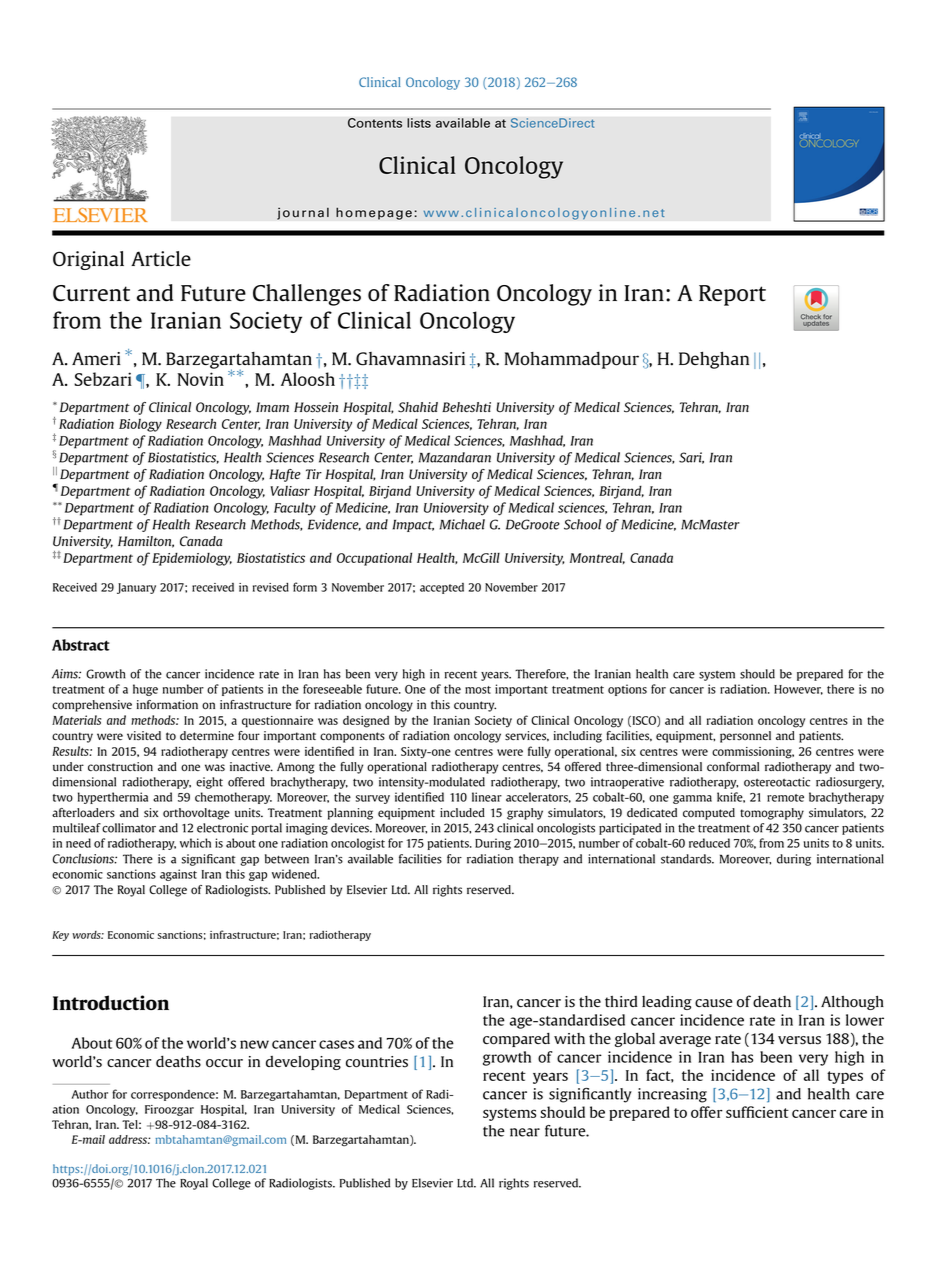 This screenshot has width=952, height=1270. Describe the element at coordinates (419, 123) in the screenshot. I see `lists` at that location.
